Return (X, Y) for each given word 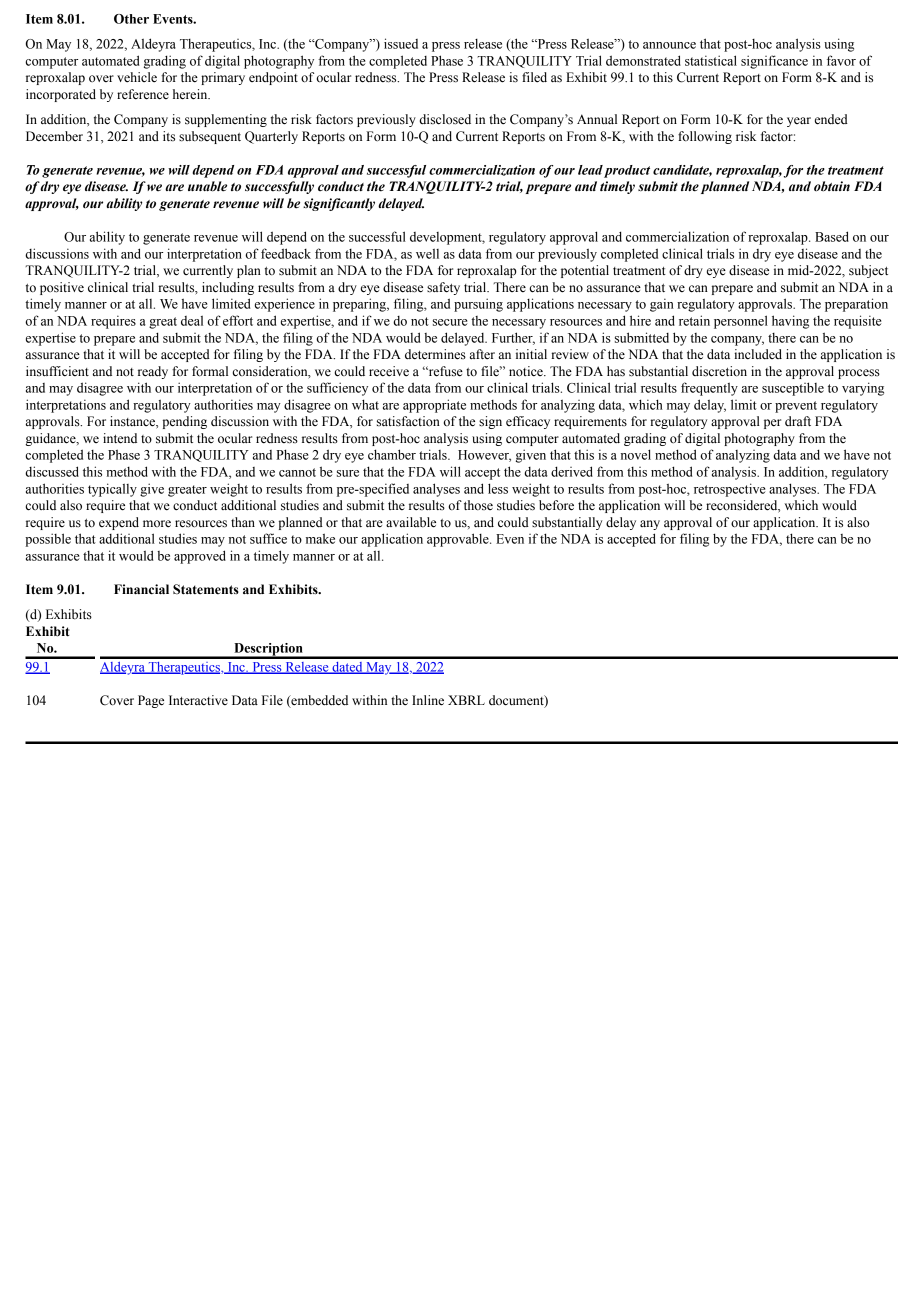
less (498, 488)
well (427, 254)
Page (151, 701)
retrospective (729, 490)
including (228, 288)
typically (112, 490)
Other (131, 19)
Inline (428, 700)
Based (832, 236)
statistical (711, 60)
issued (401, 43)
